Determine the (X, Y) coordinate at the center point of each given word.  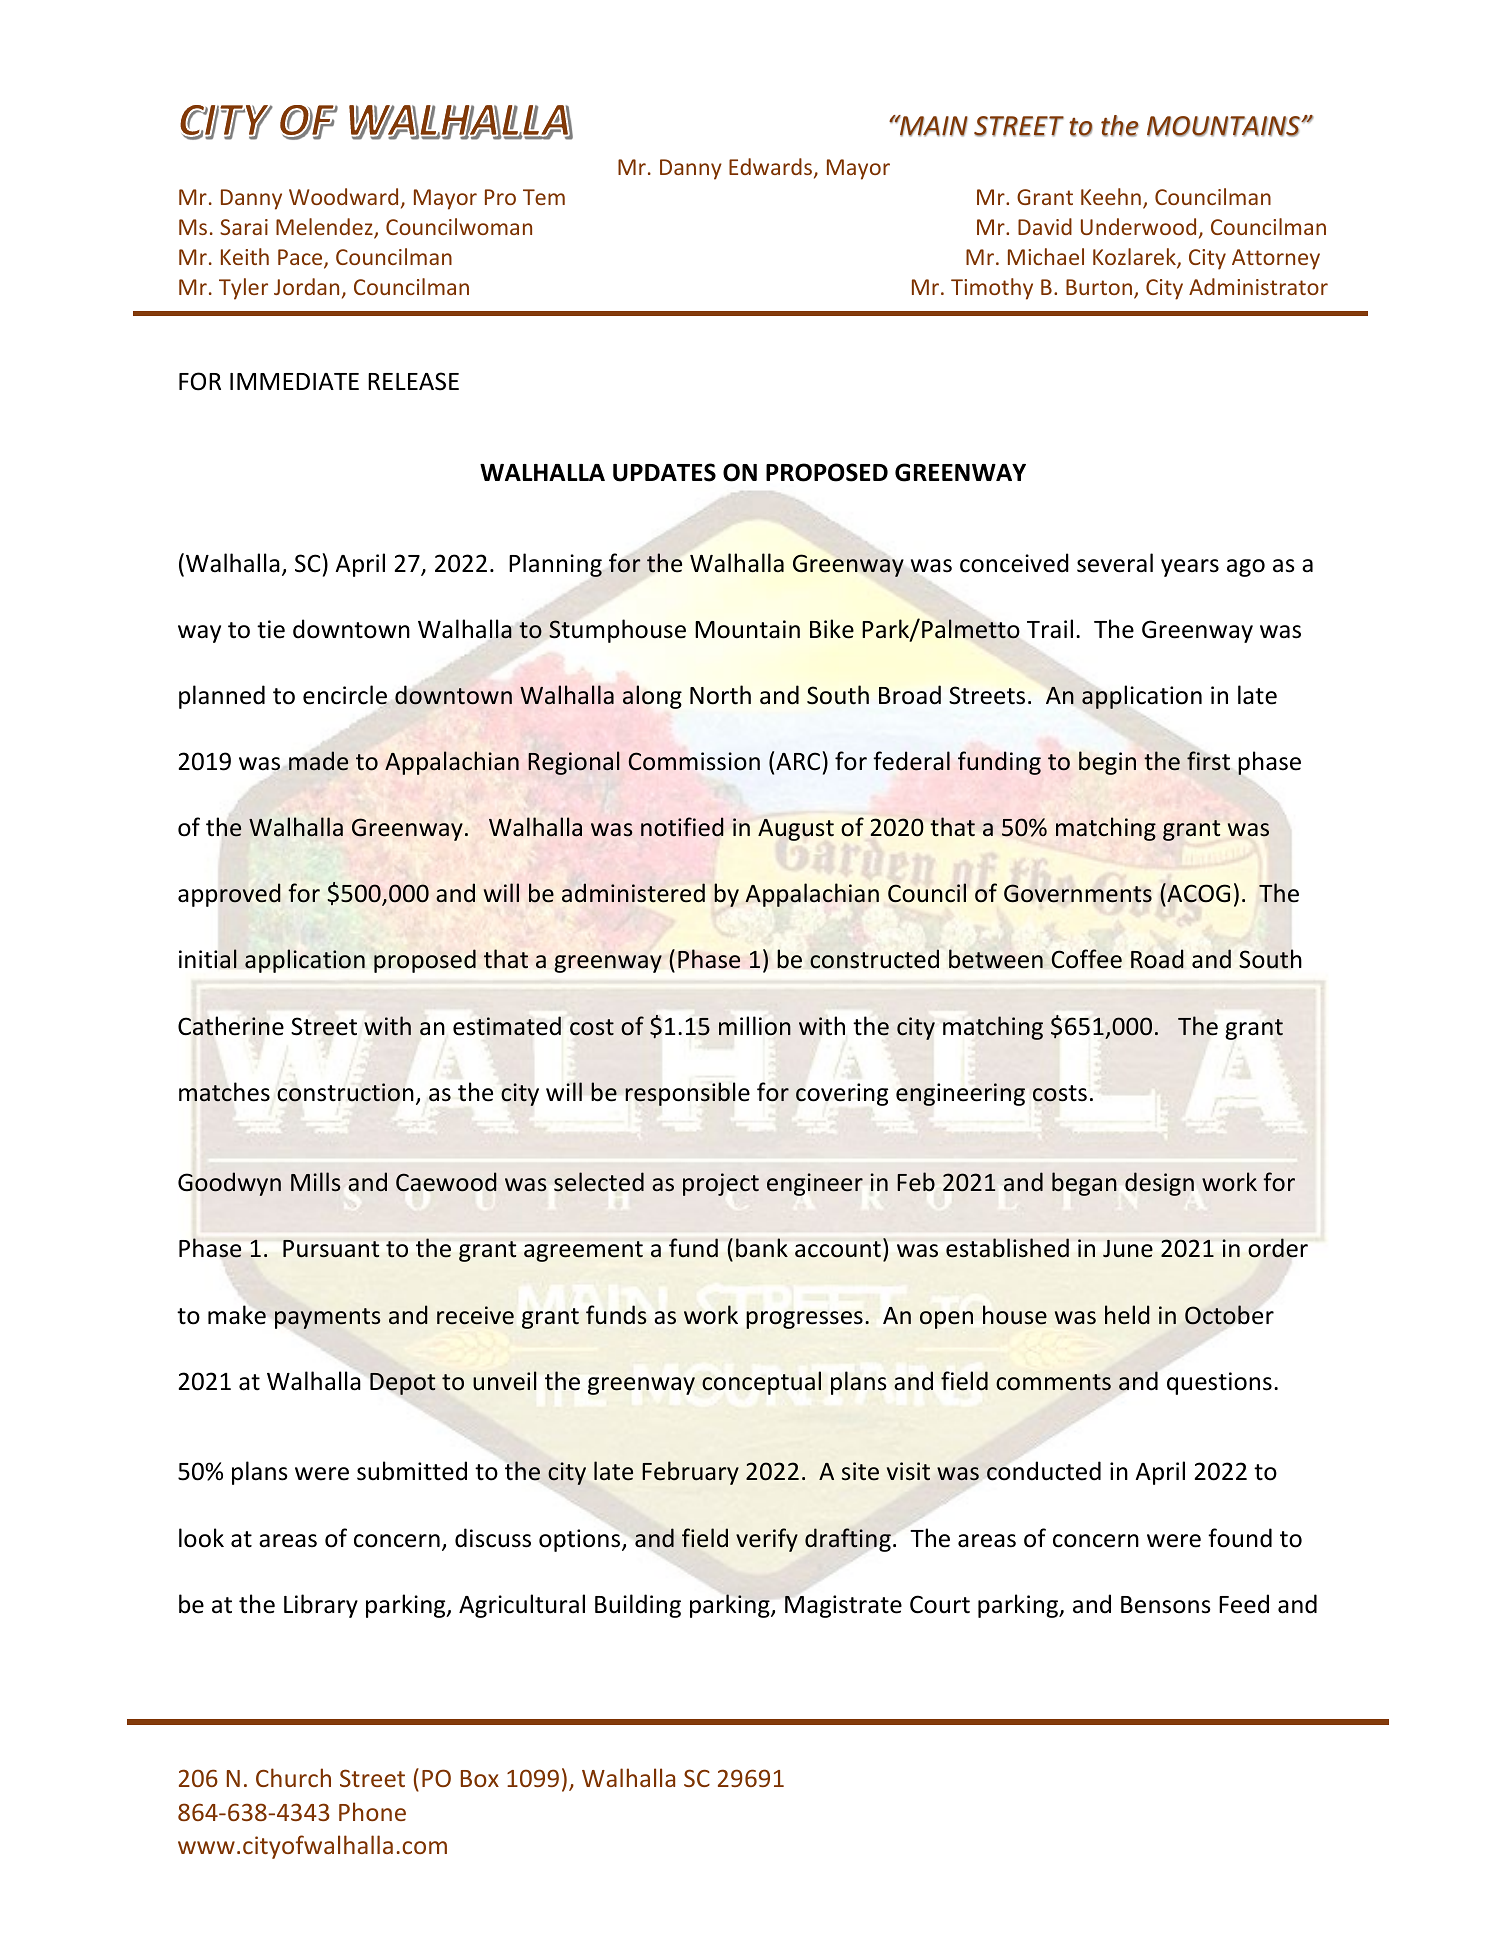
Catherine (231, 1026)
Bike (832, 629)
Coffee (1086, 959)
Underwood (1138, 226)
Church (293, 1777)
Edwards (772, 168)
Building (638, 1606)
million (755, 1025)
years (1190, 568)
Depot (402, 1384)
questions (1219, 1383)
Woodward (343, 196)
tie (271, 629)
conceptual (761, 1383)
